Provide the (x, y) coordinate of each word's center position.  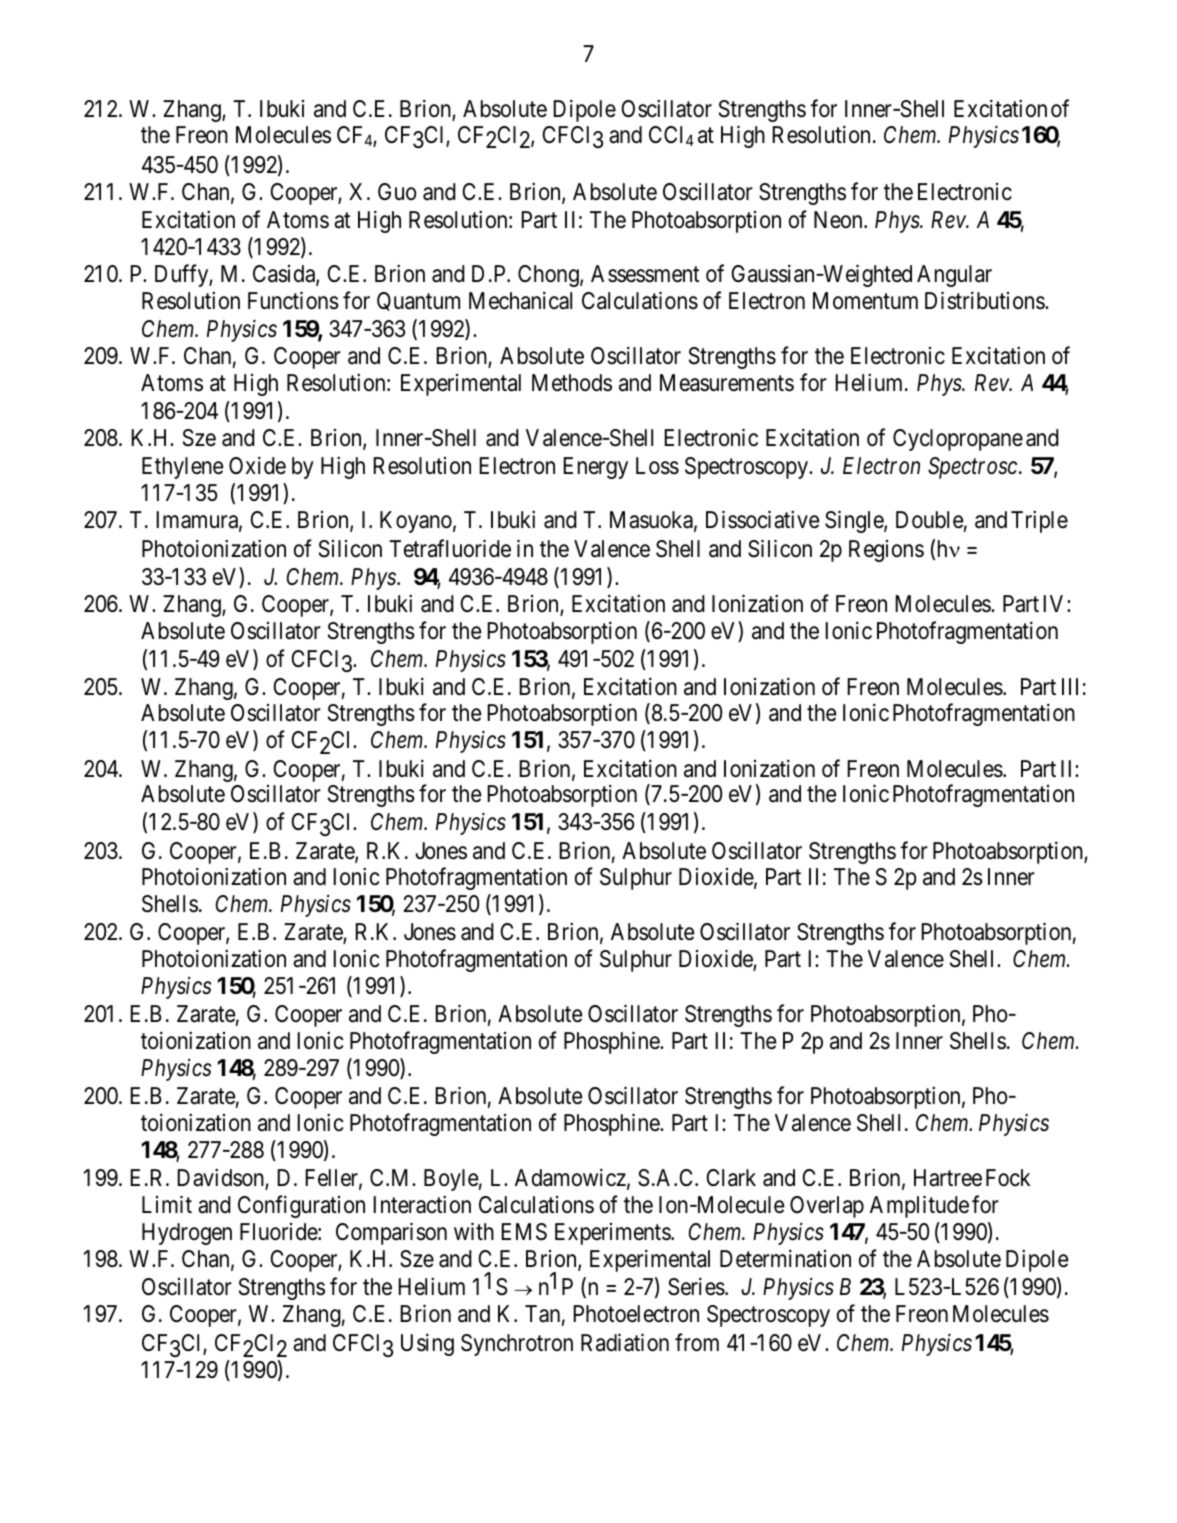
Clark (731, 1178)
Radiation (625, 1342)
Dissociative (763, 520)
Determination (785, 1259)
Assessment (645, 274)
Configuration (301, 1206)
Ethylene (183, 468)
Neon (839, 220)
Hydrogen (187, 1234)
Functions (293, 301)
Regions (886, 551)
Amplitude (919, 1206)
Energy (595, 468)
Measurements (727, 383)
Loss (657, 466)
